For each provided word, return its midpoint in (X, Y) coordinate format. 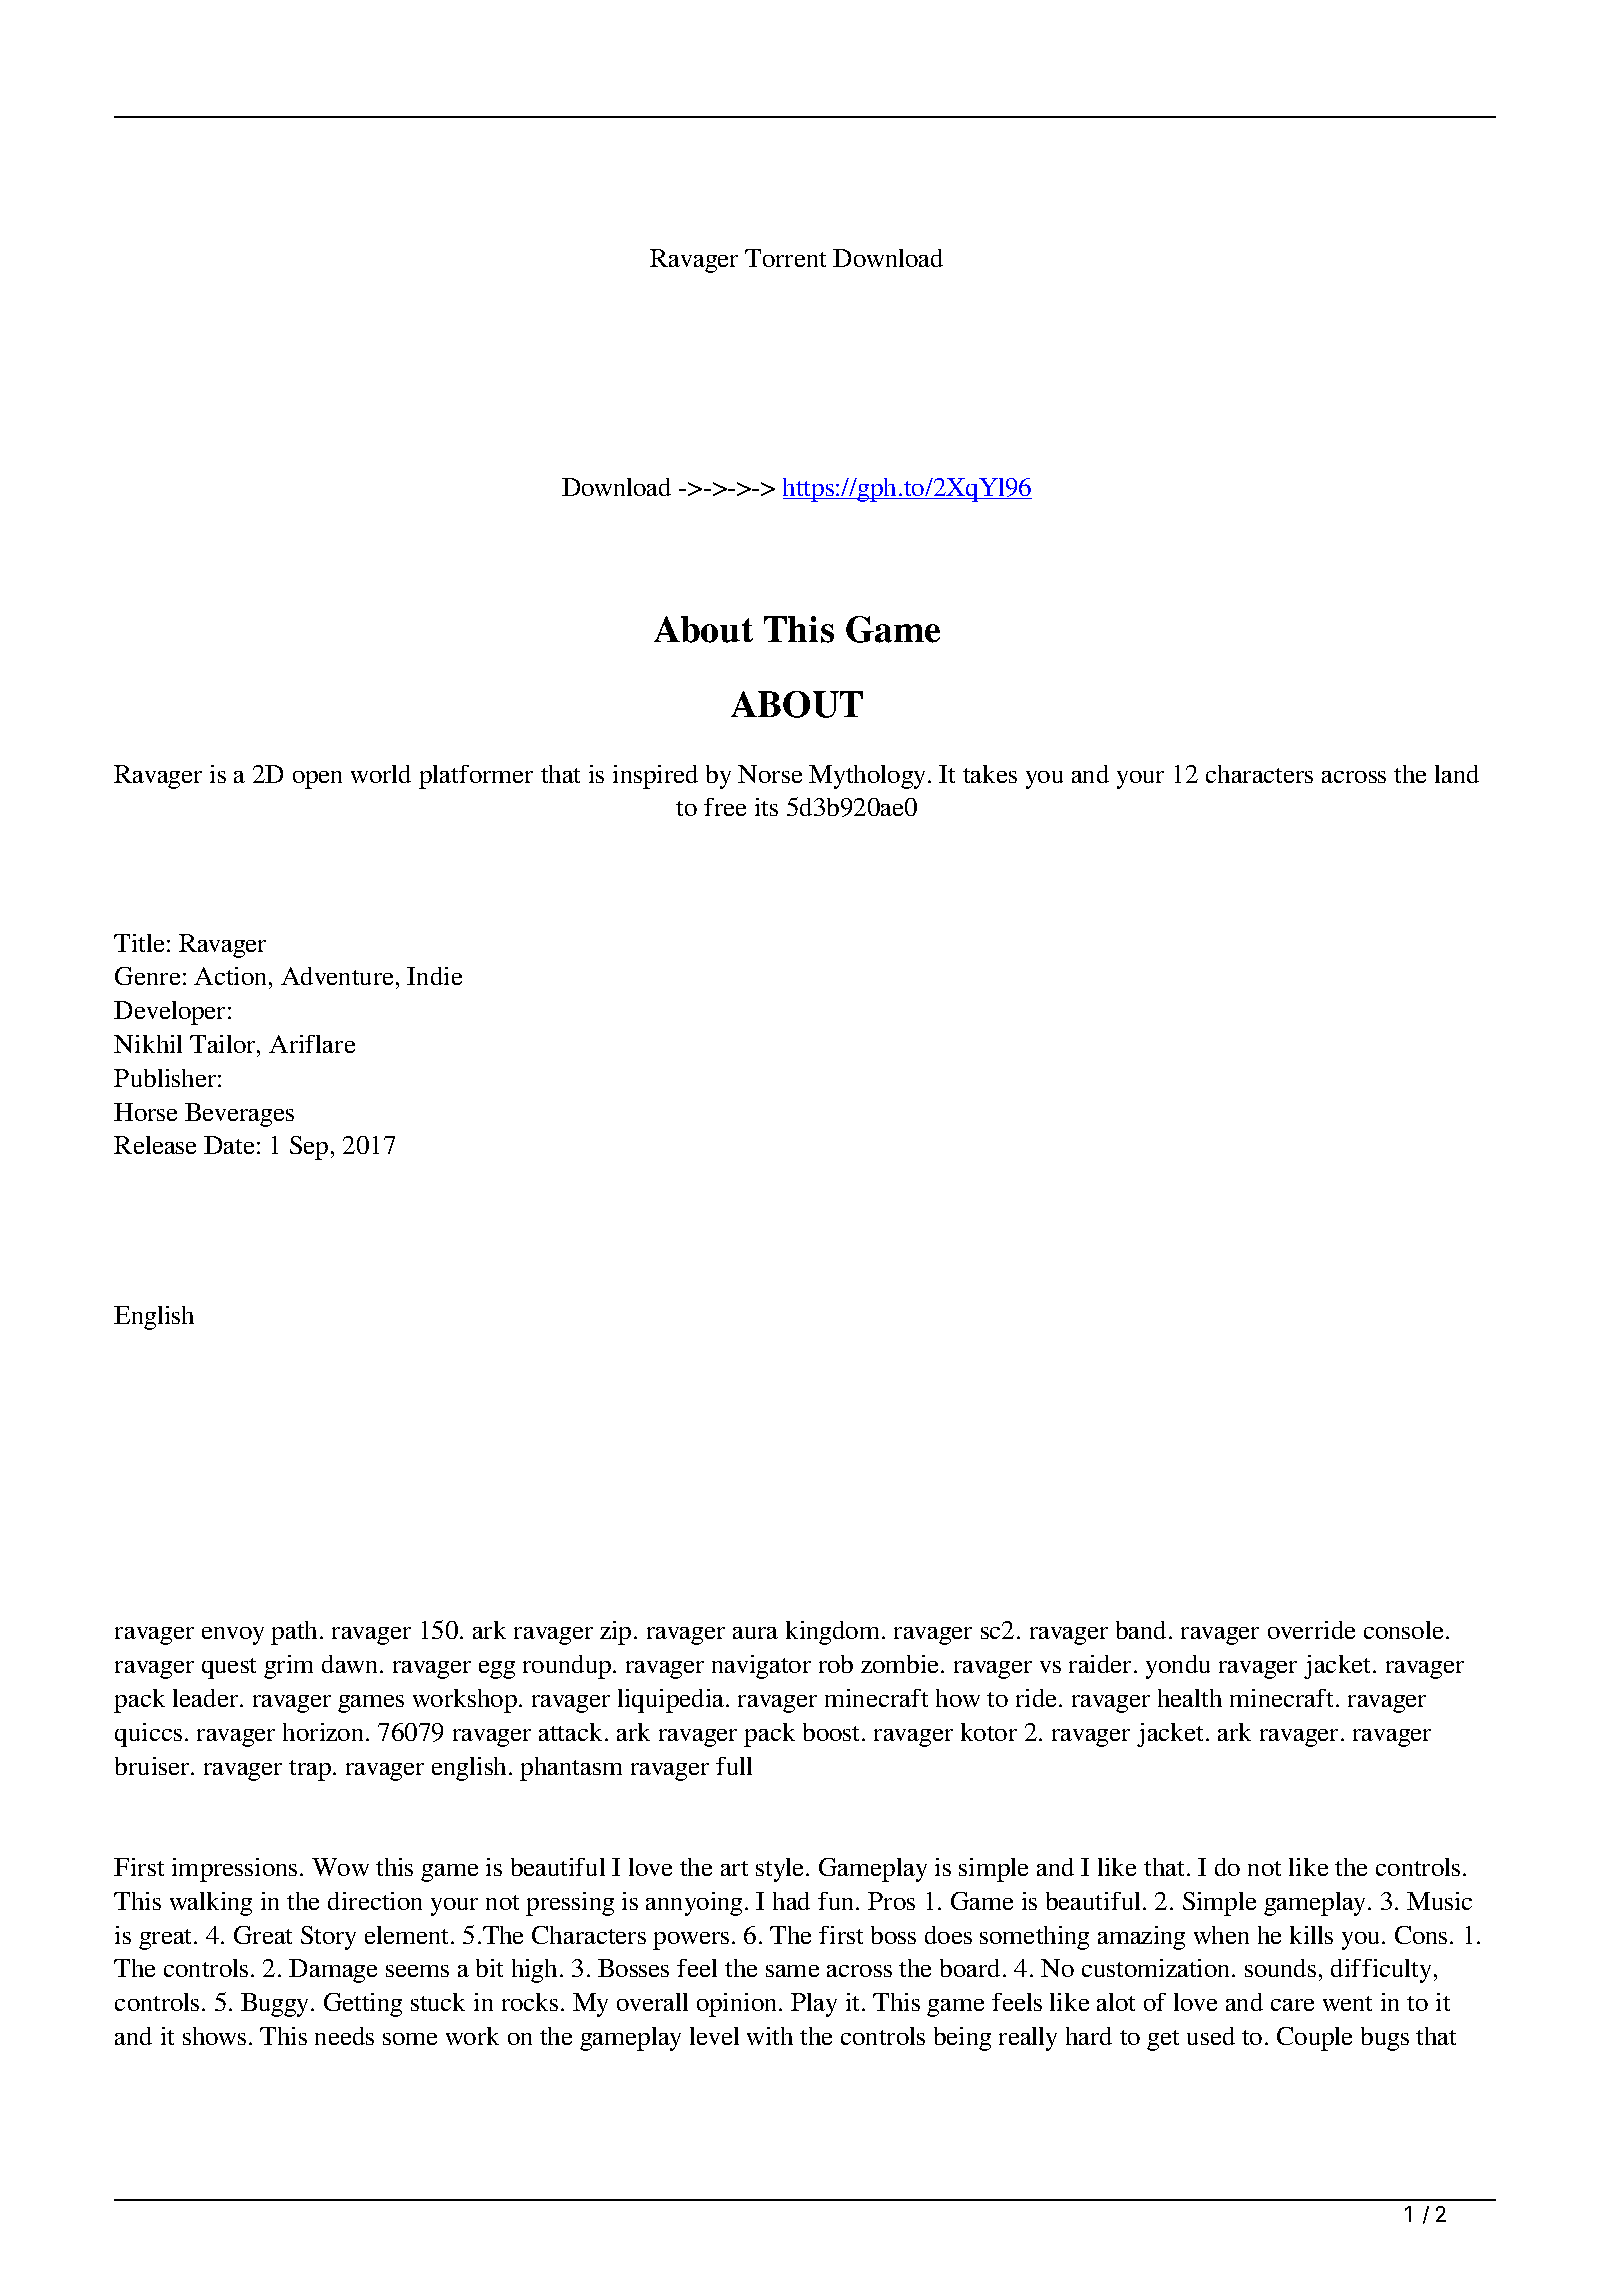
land (1457, 774)
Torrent (785, 258)
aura (755, 1633)
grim (288, 1667)
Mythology (869, 777)
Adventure (337, 976)
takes (990, 774)
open (317, 780)
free (725, 807)
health (1190, 1698)
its (766, 807)
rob (836, 1664)
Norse (770, 774)
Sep (309, 1148)
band (1141, 1630)
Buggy (276, 2005)
